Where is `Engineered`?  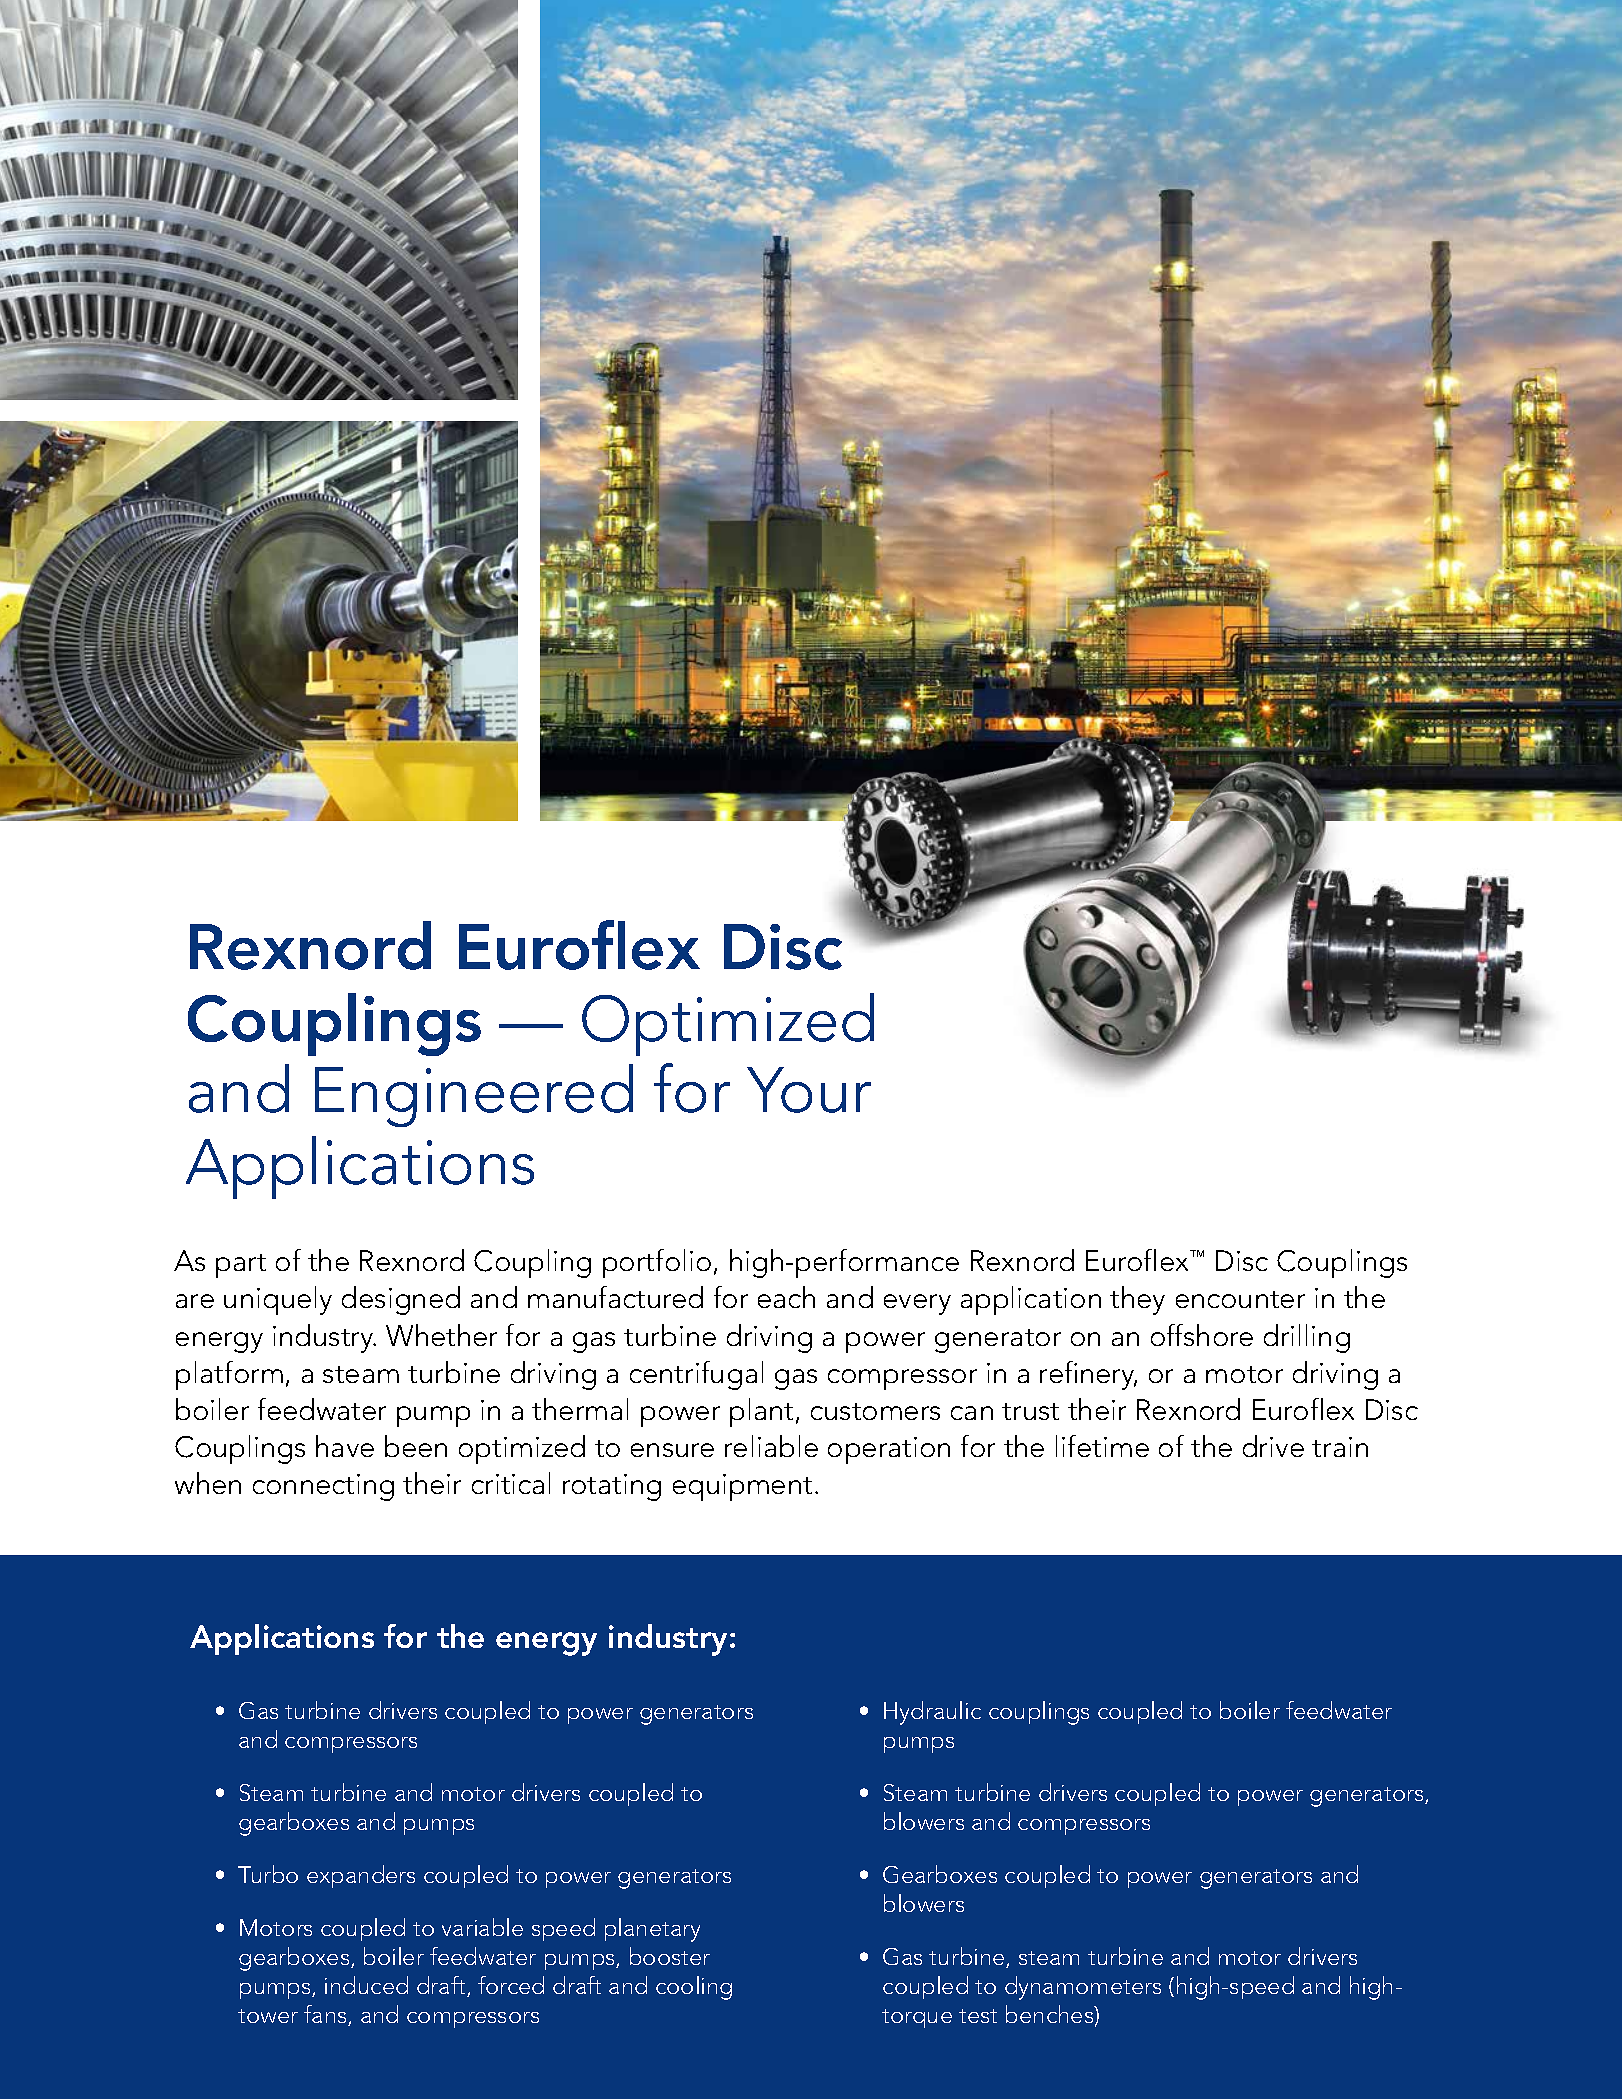
Engineered is located at coordinates (474, 1095).
